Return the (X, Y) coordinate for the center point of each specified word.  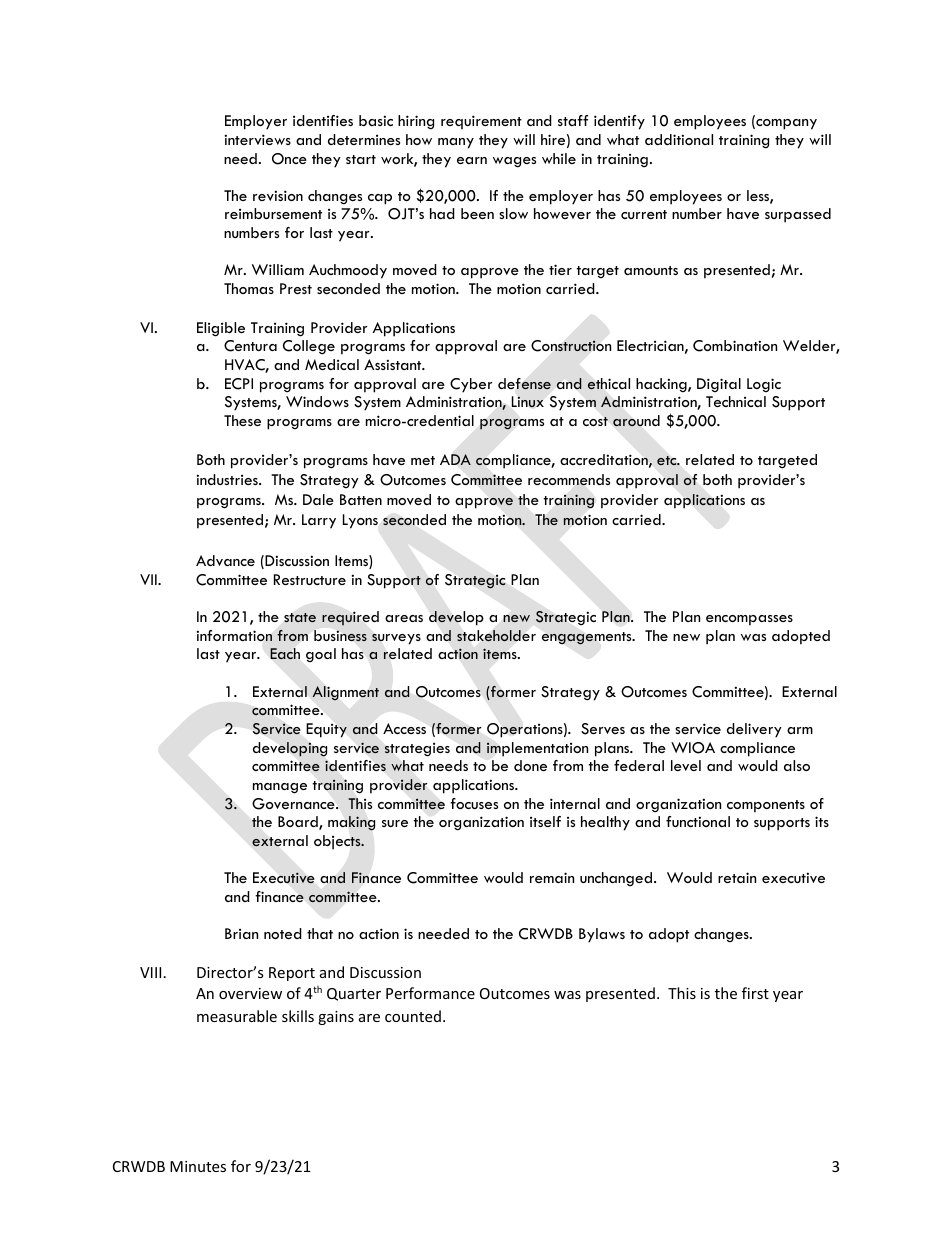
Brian (241, 933)
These (242, 420)
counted (413, 1016)
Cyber (471, 385)
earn (472, 160)
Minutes (198, 1166)
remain (552, 877)
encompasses (749, 620)
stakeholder (496, 635)
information (234, 635)
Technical (736, 401)
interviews (257, 139)
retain (737, 877)
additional (679, 139)
